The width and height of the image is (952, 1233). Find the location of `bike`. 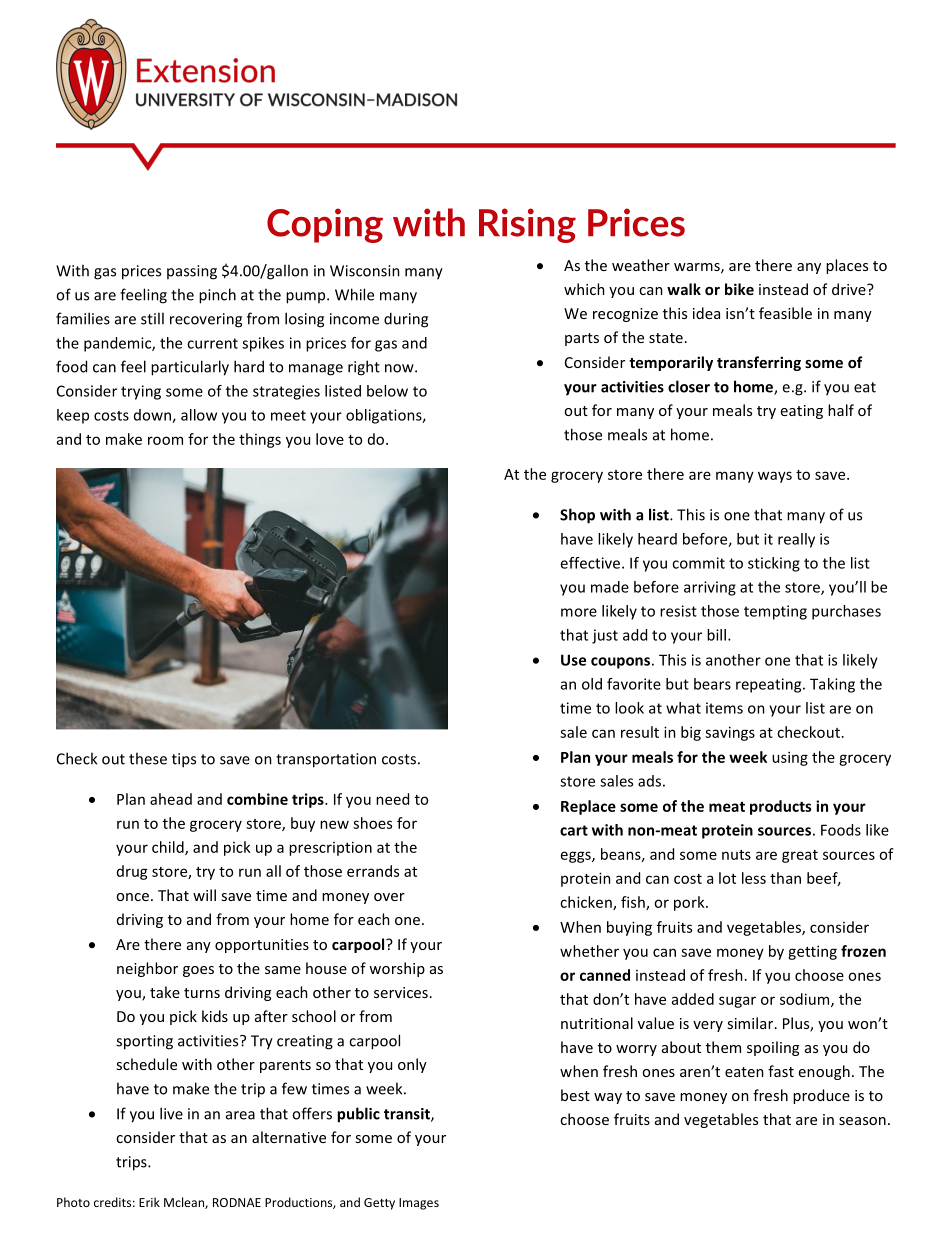

bike is located at coordinates (739, 289).
